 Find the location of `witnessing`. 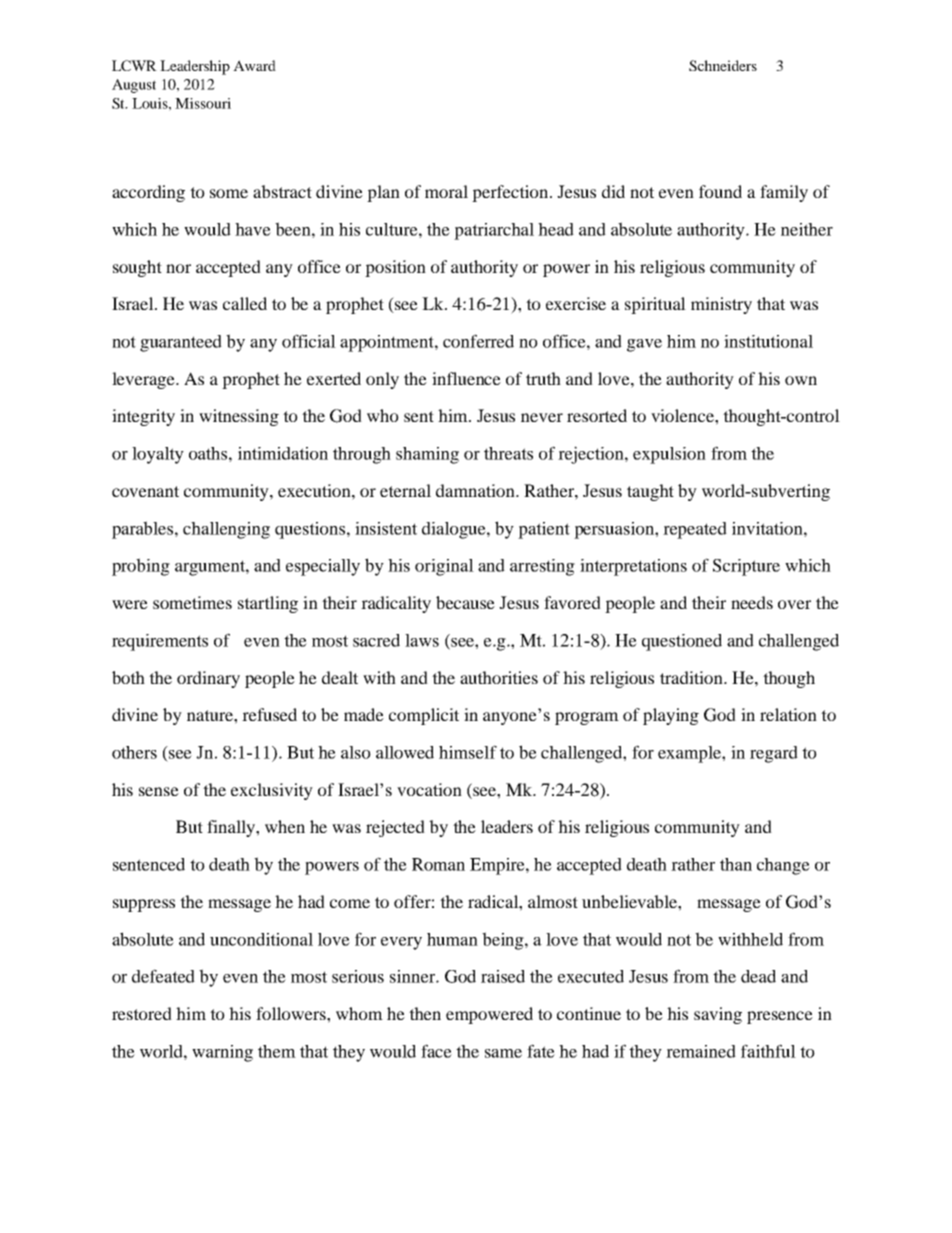

witnessing is located at coordinates (239, 417).
